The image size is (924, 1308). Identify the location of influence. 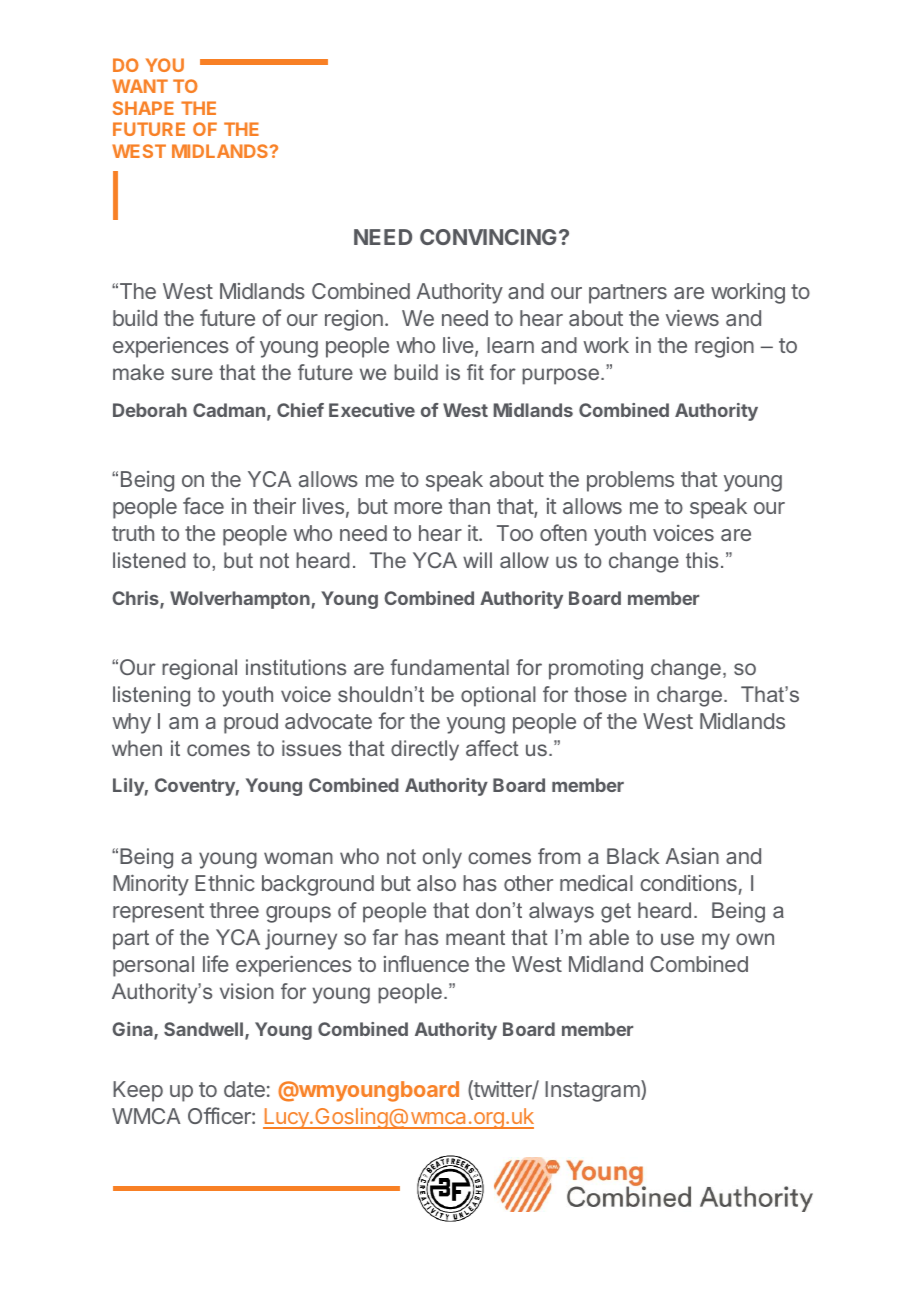
(426, 963).
